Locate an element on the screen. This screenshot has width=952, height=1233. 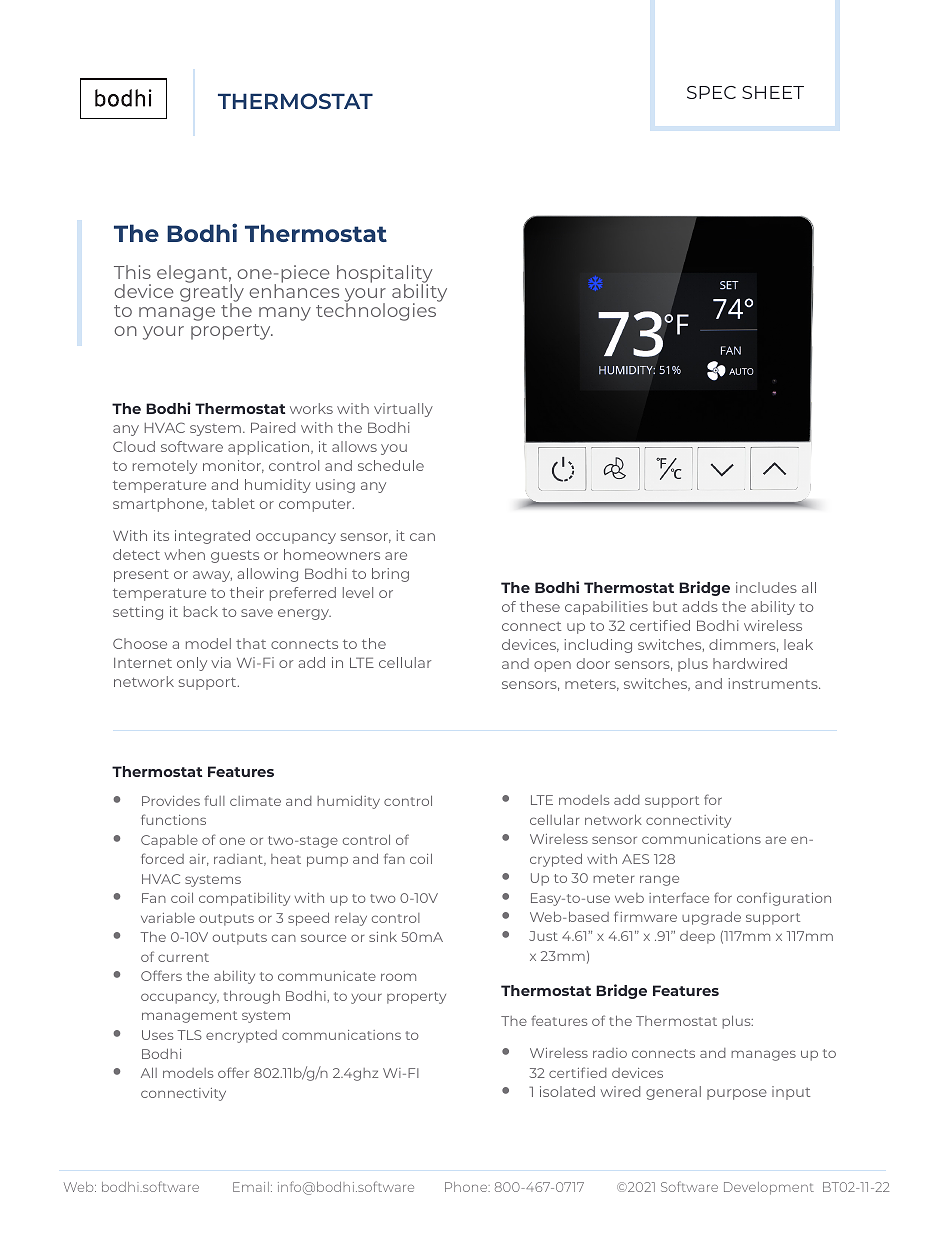
SPEC is located at coordinates (711, 92).
